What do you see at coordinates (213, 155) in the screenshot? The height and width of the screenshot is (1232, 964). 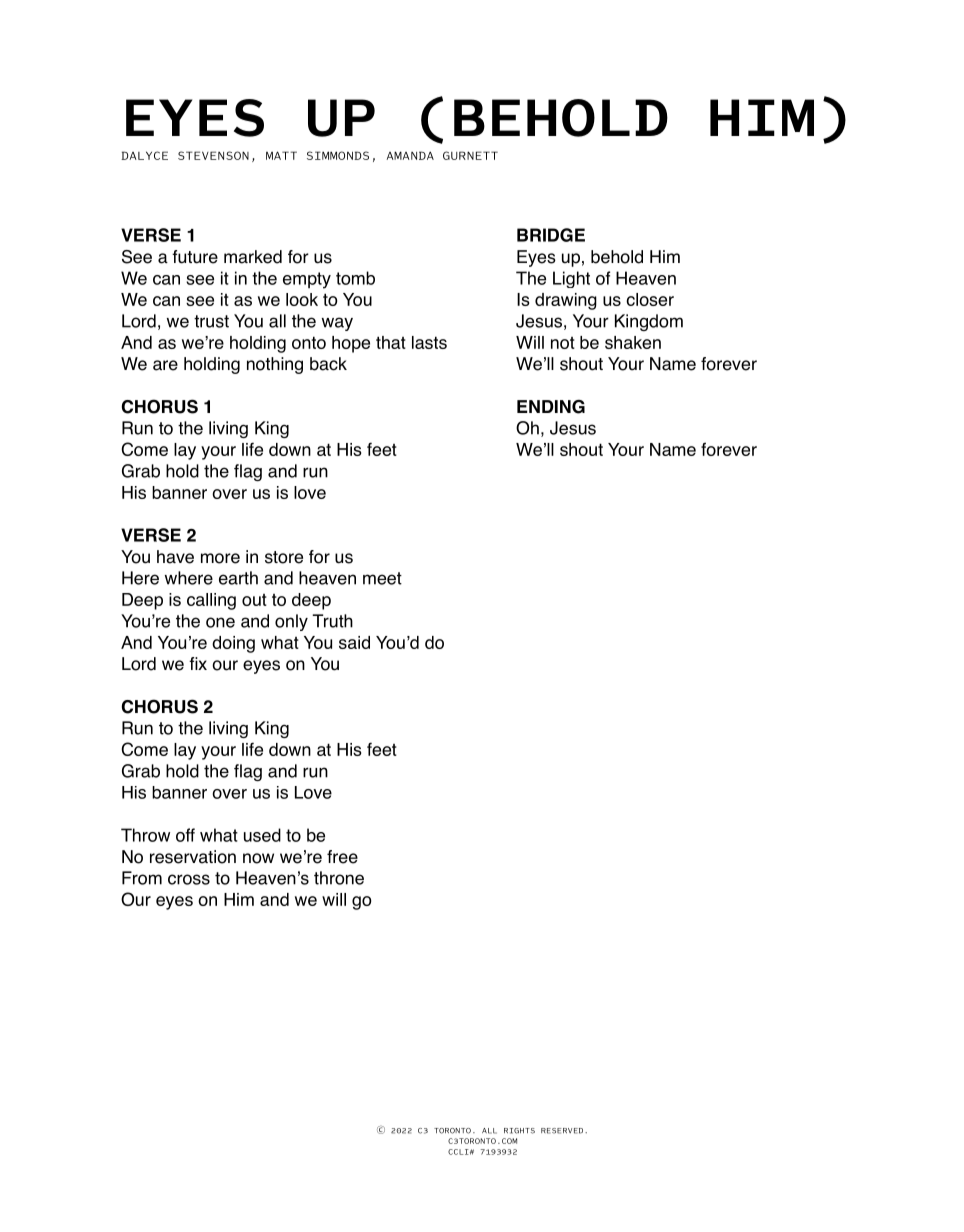 I see `STEVENSON` at bounding box center [213, 155].
